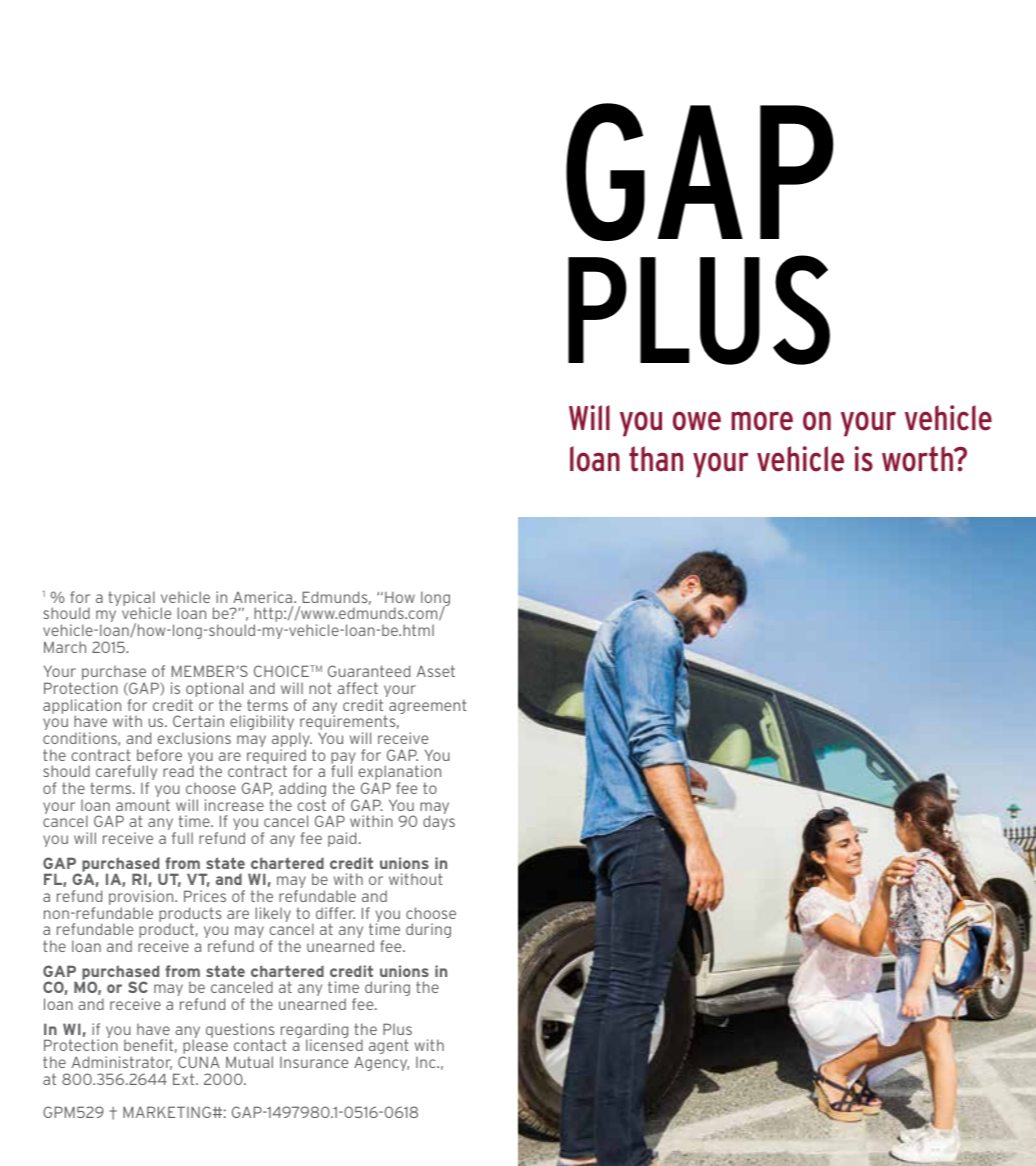  What do you see at coordinates (159, 755) in the screenshot?
I see `before` at bounding box center [159, 755].
